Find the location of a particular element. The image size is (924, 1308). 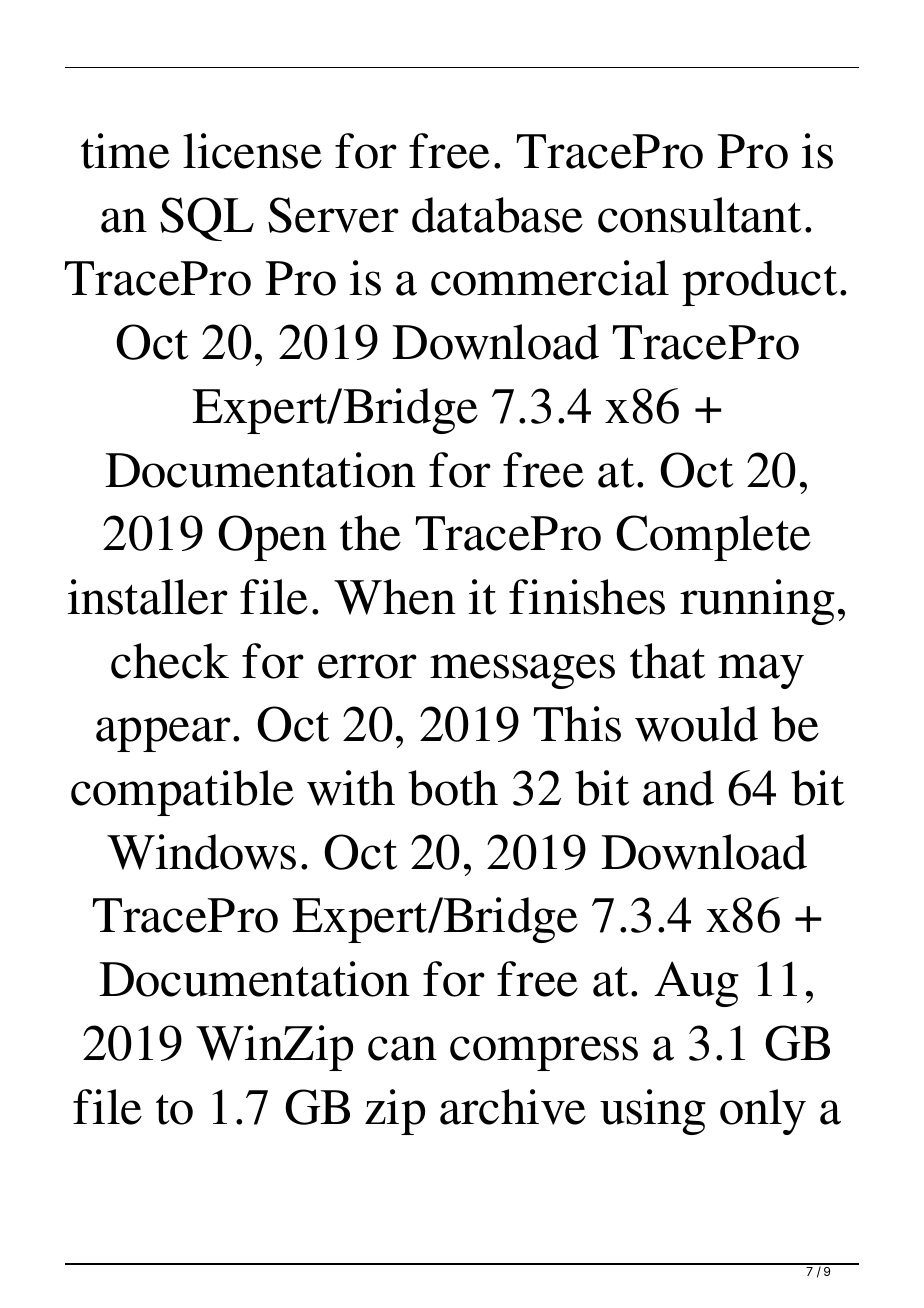

using is located at coordinates (653, 1112).
